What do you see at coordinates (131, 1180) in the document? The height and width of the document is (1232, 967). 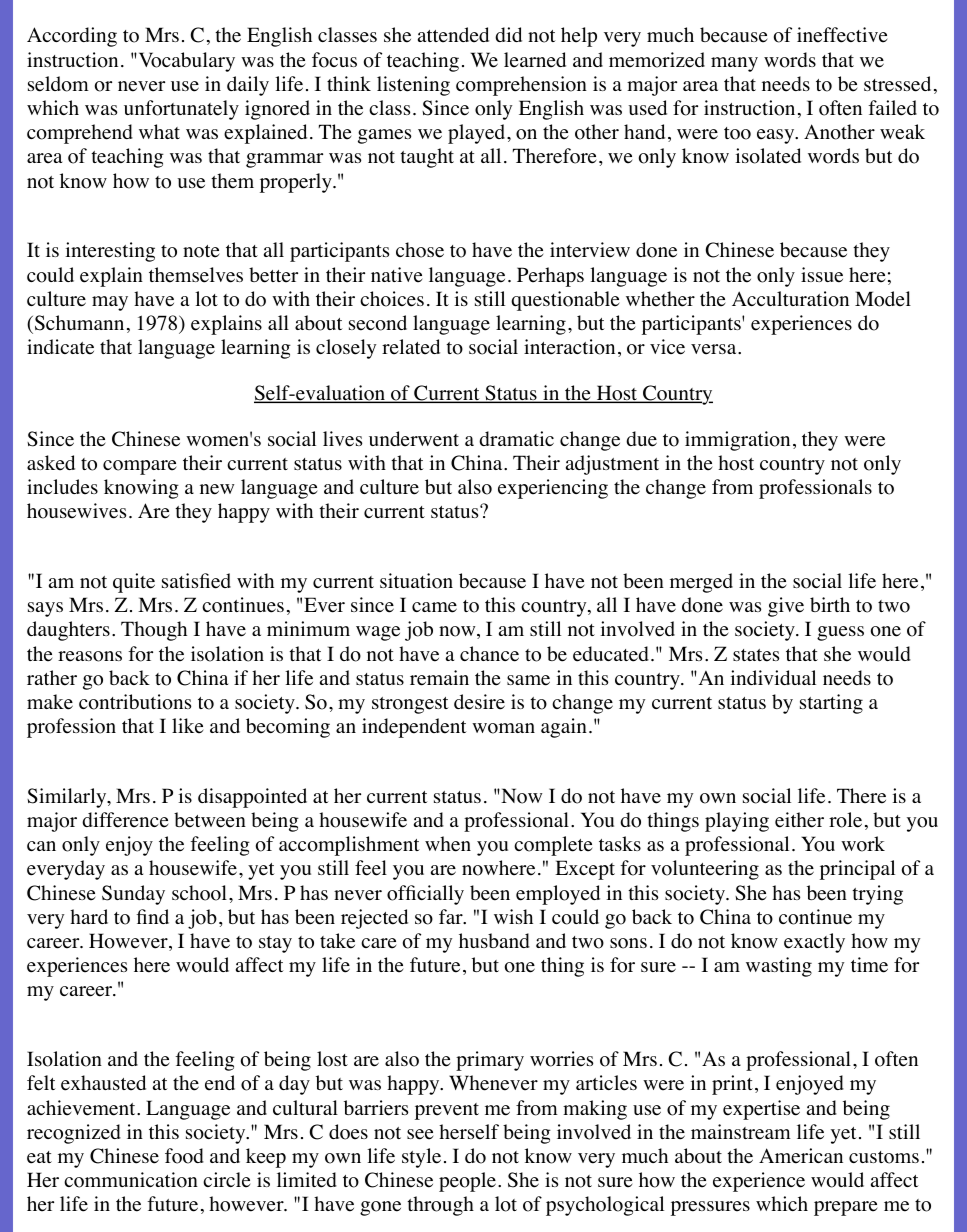 I see `communication` at bounding box center [131, 1180].
